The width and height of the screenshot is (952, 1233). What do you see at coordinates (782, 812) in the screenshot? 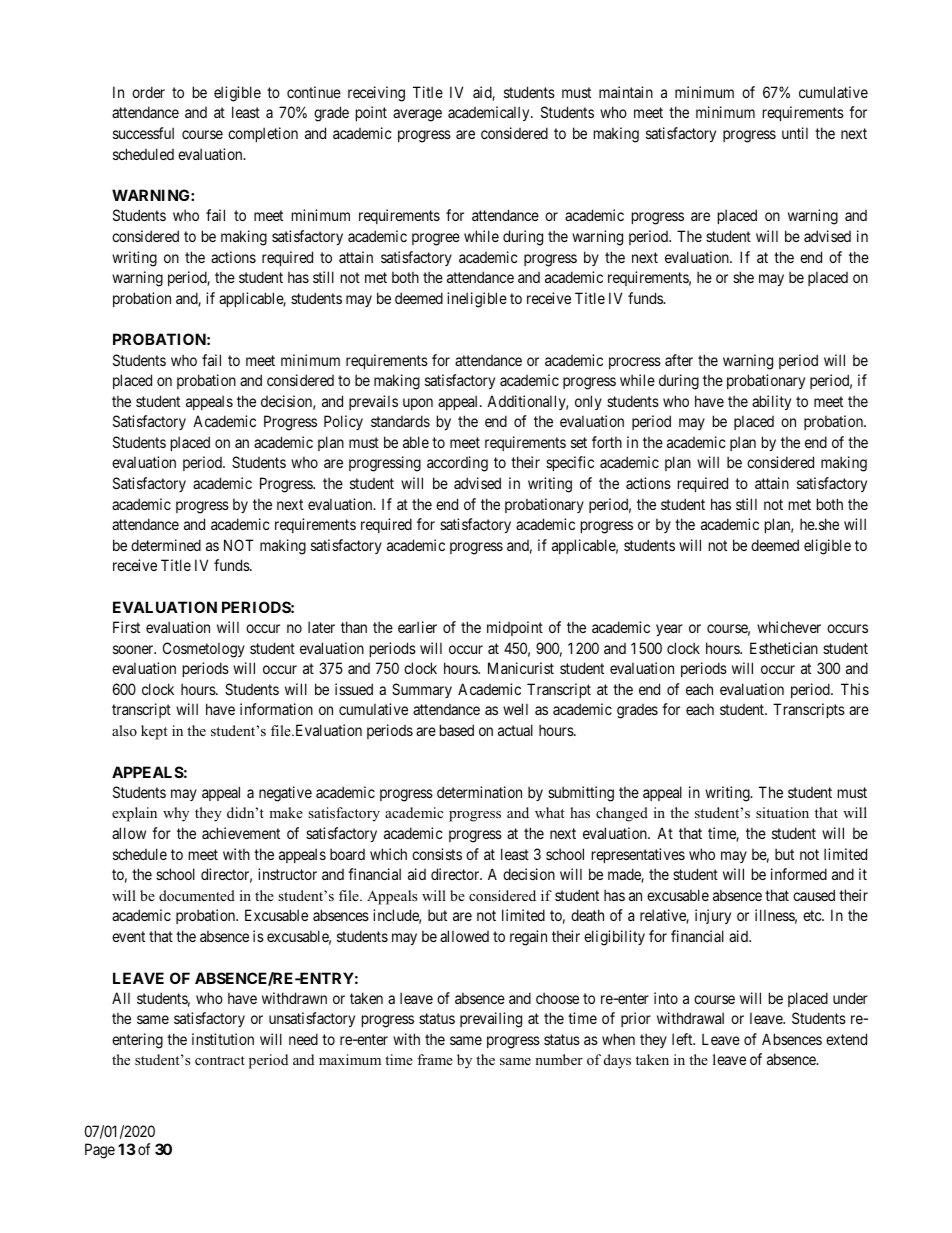
I see `situation` at bounding box center [782, 812].
